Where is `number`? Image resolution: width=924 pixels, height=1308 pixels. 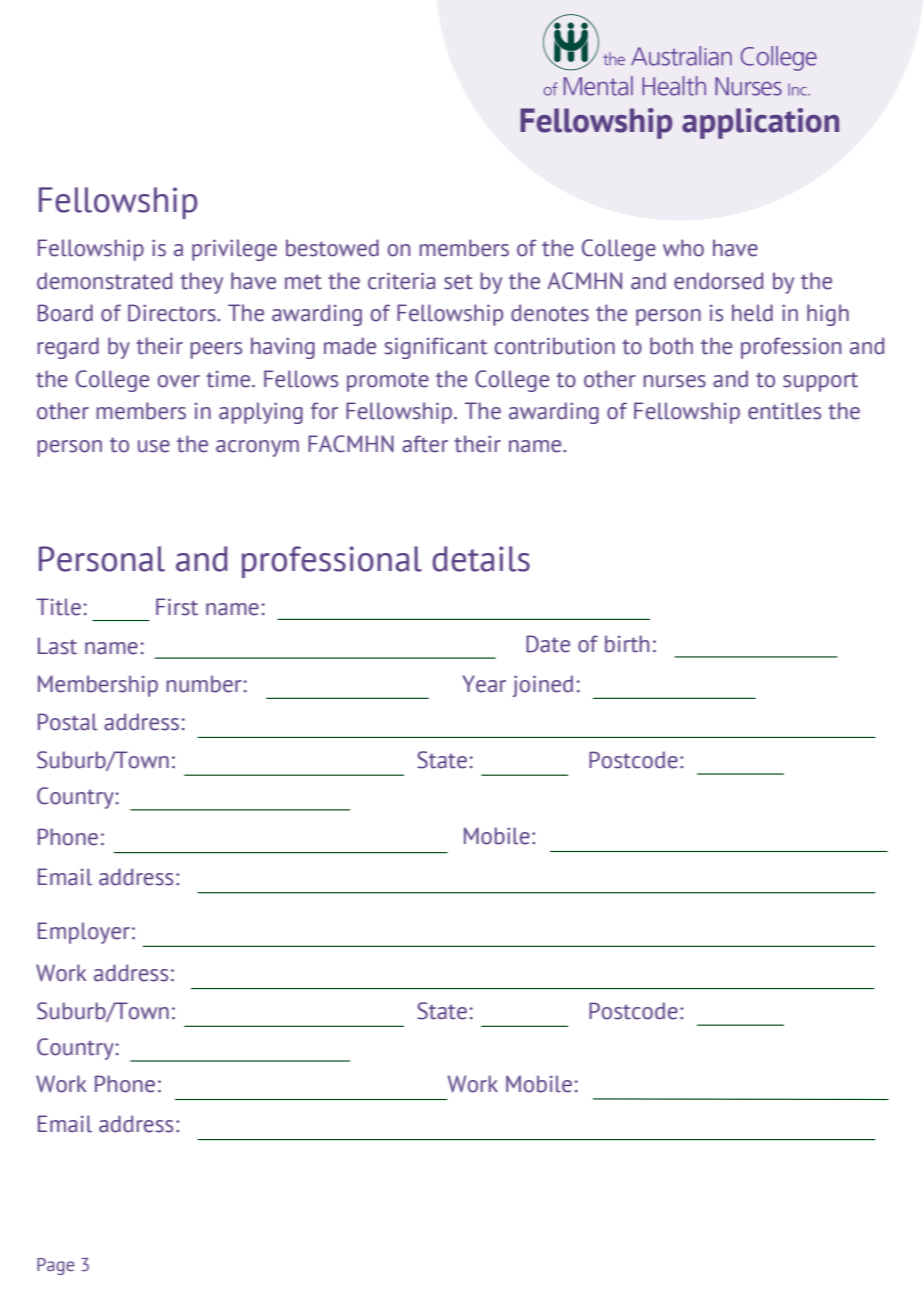
number is located at coordinates (204, 684).
